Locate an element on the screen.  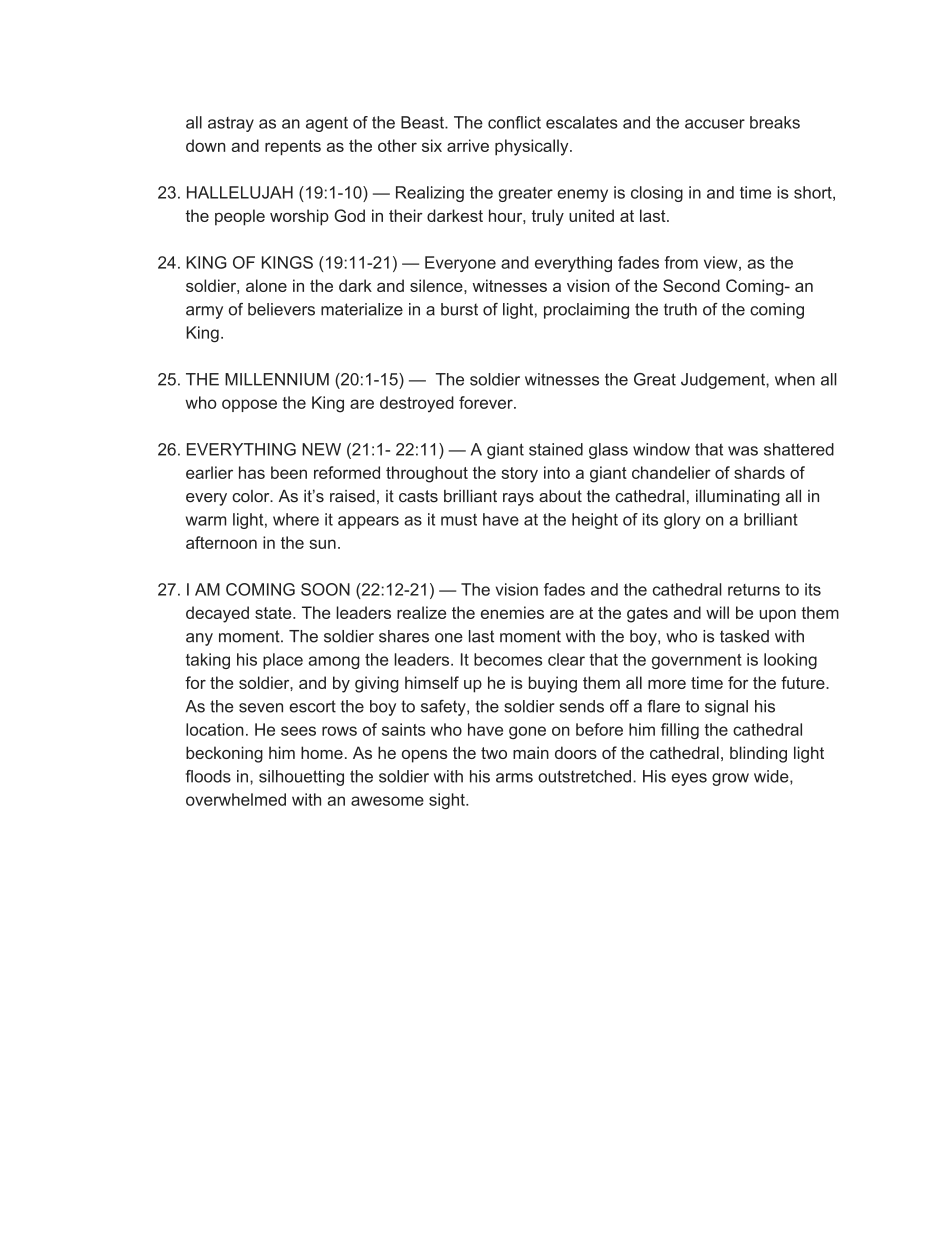
been is located at coordinates (289, 472).
